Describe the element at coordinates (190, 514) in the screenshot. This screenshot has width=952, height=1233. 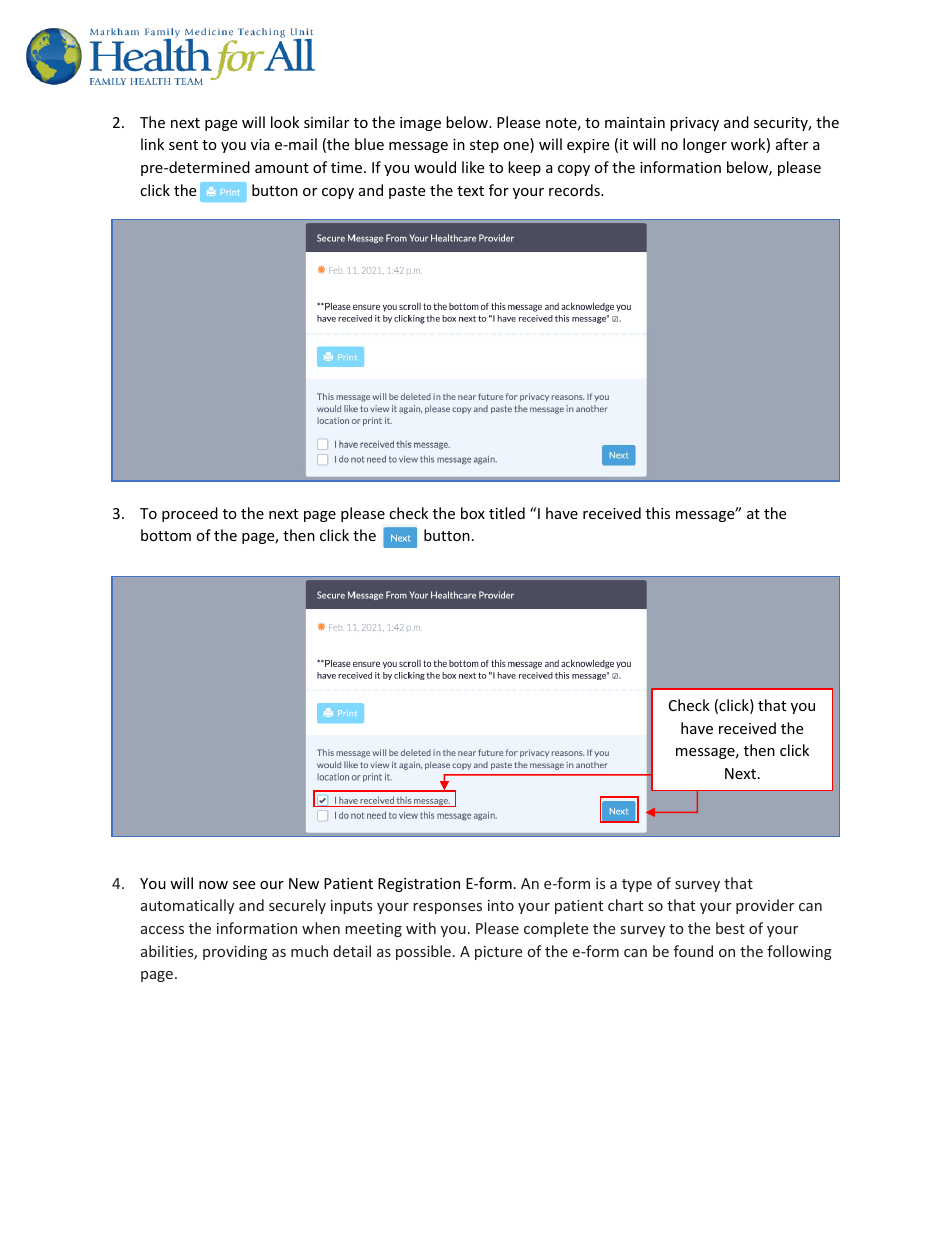
I see `proceed` at that location.
